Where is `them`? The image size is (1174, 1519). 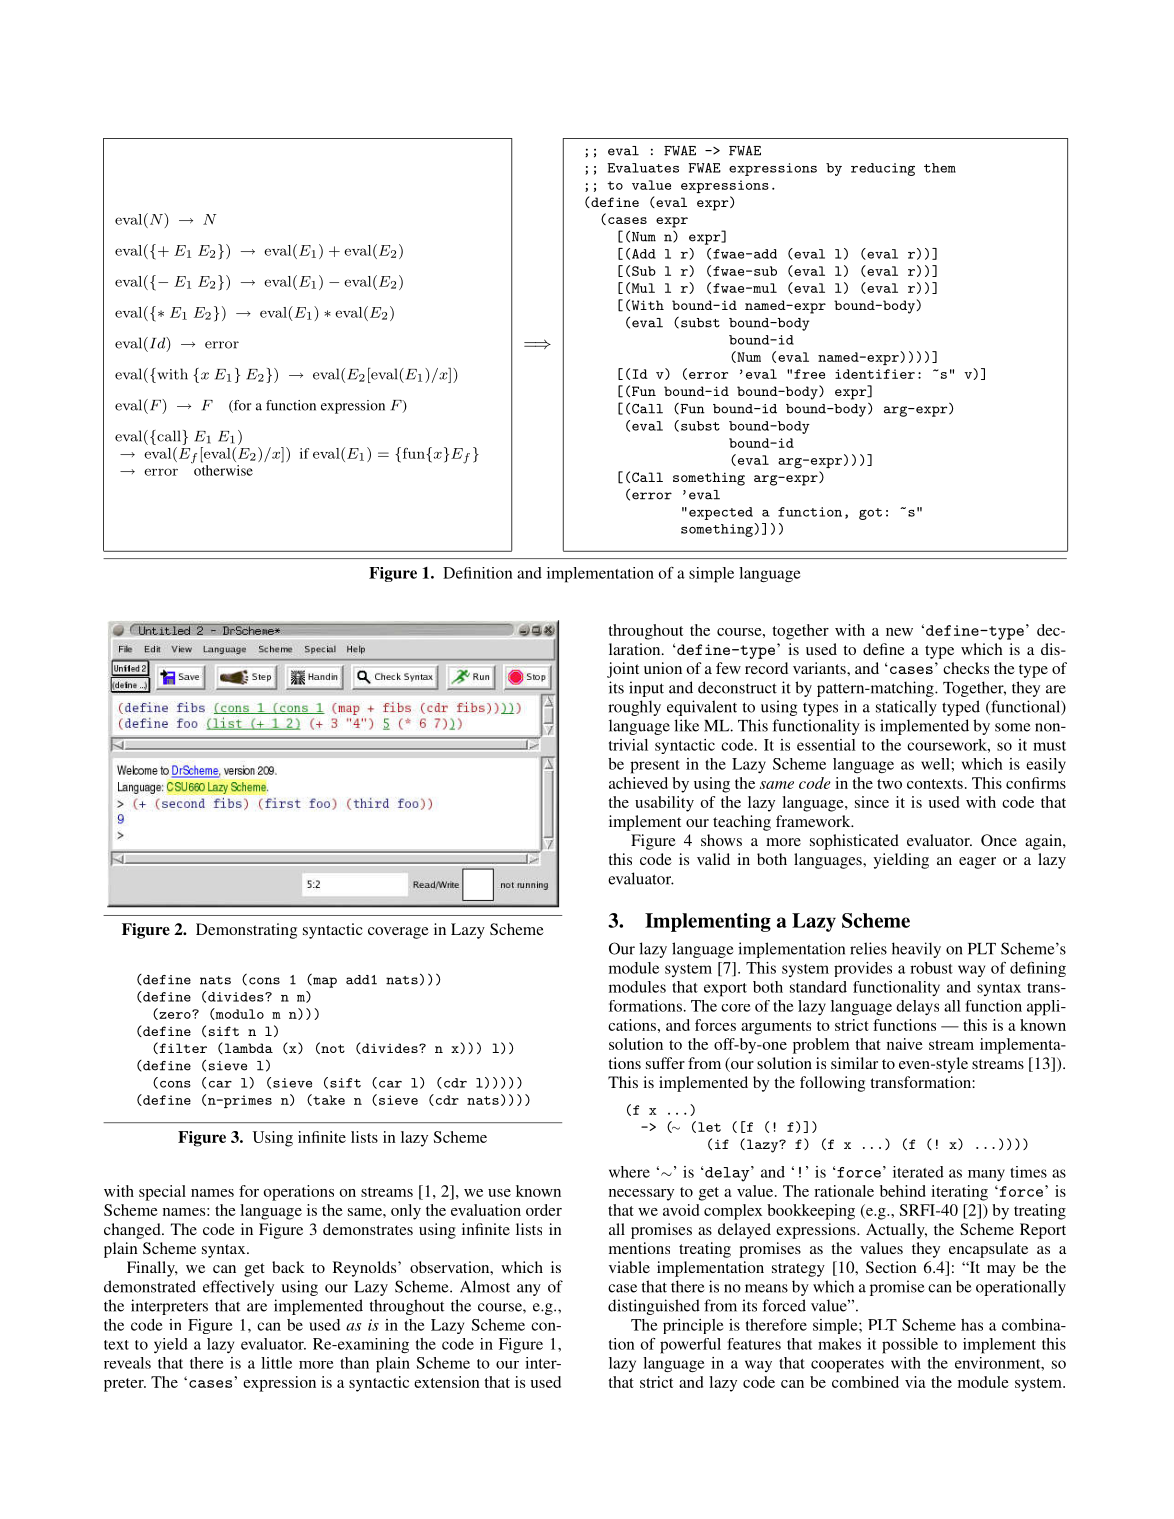
them is located at coordinates (940, 168).
